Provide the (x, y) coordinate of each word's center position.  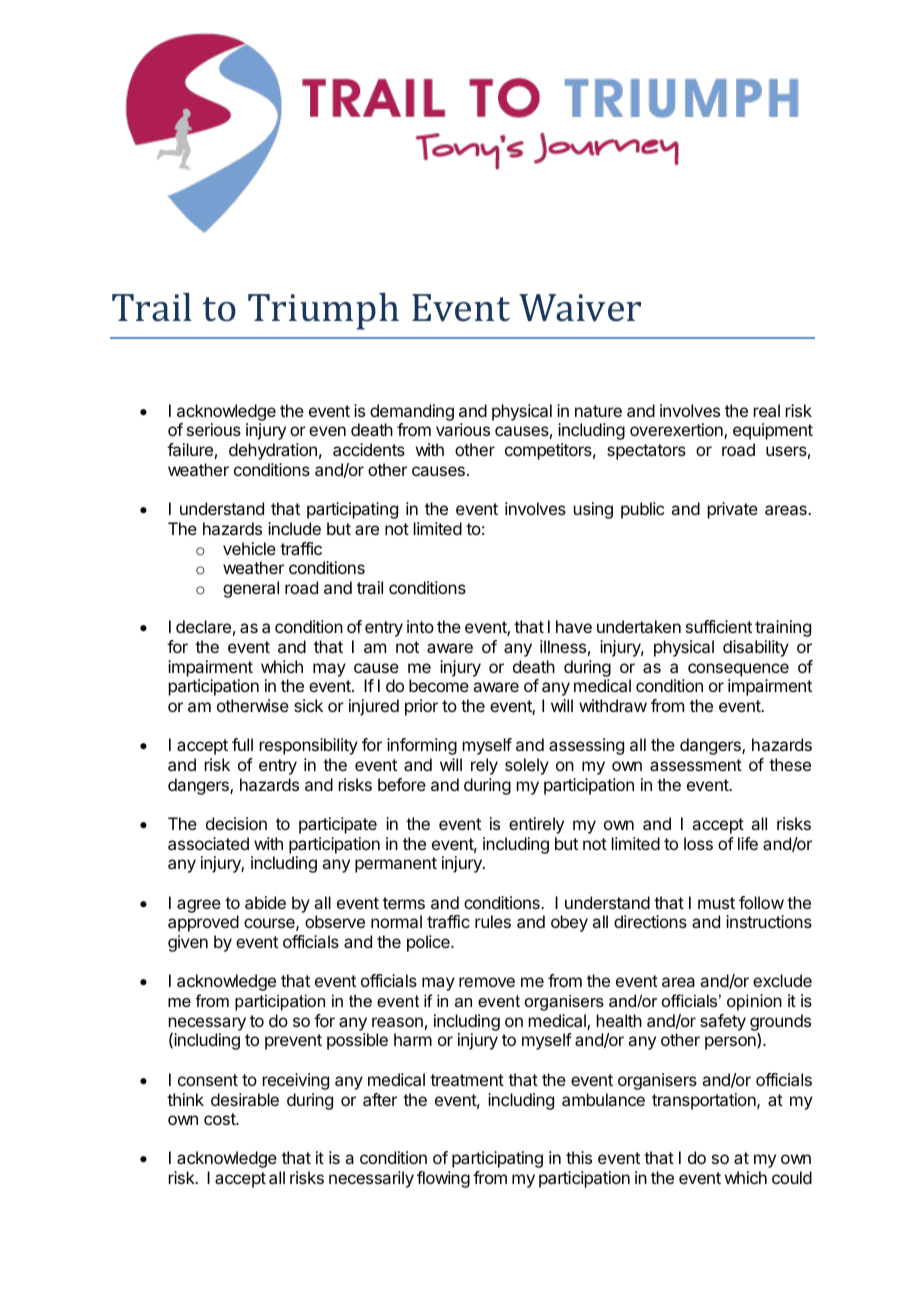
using (593, 510)
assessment (696, 765)
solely (527, 766)
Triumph (323, 311)
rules (493, 921)
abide (265, 902)
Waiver (580, 308)
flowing (443, 1179)
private (733, 510)
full (242, 744)
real (767, 410)
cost (220, 1119)
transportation (705, 1101)
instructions (769, 921)
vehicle (249, 548)
